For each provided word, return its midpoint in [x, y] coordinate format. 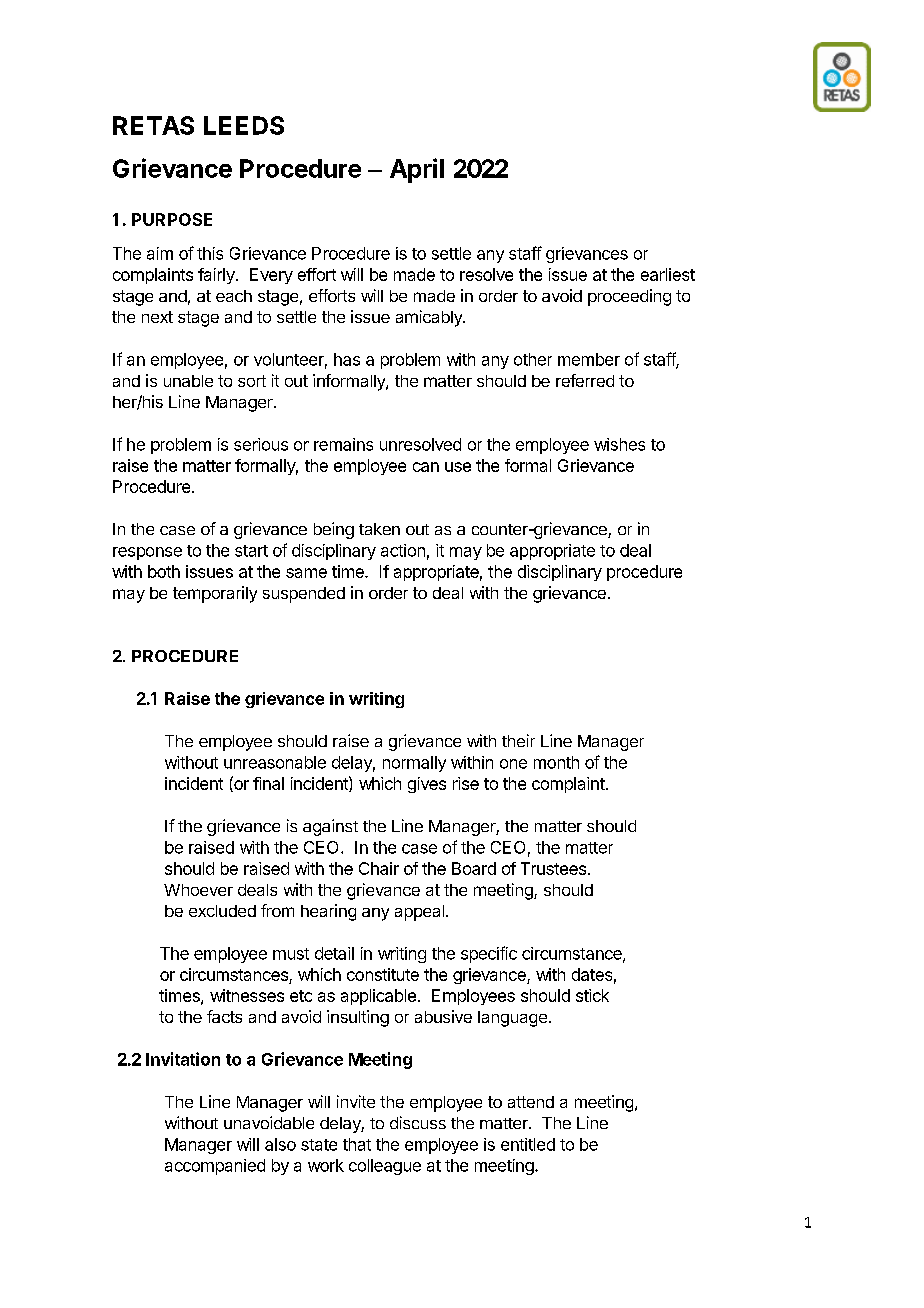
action [403, 550]
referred [585, 380]
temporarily [215, 594]
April [417, 170]
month [556, 762]
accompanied [215, 1167]
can [426, 467]
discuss [418, 1122]
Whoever [198, 890]
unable [188, 381]
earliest [668, 274]
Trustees [553, 868]
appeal [419, 913]
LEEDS [244, 125]
